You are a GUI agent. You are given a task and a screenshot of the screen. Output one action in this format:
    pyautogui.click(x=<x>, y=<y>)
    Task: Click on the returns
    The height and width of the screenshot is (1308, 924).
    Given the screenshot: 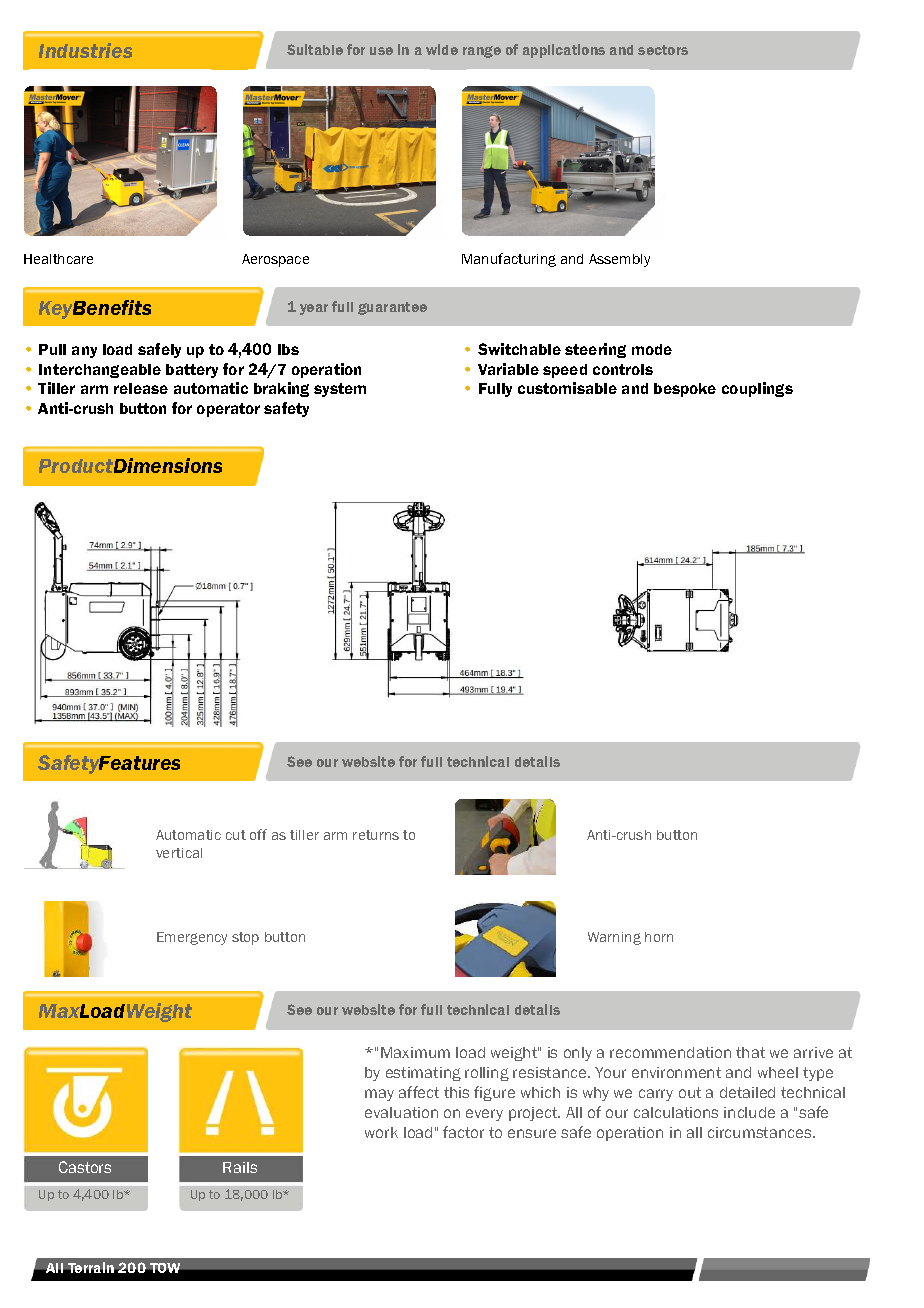 What is the action you would take?
    pyautogui.click(x=376, y=835)
